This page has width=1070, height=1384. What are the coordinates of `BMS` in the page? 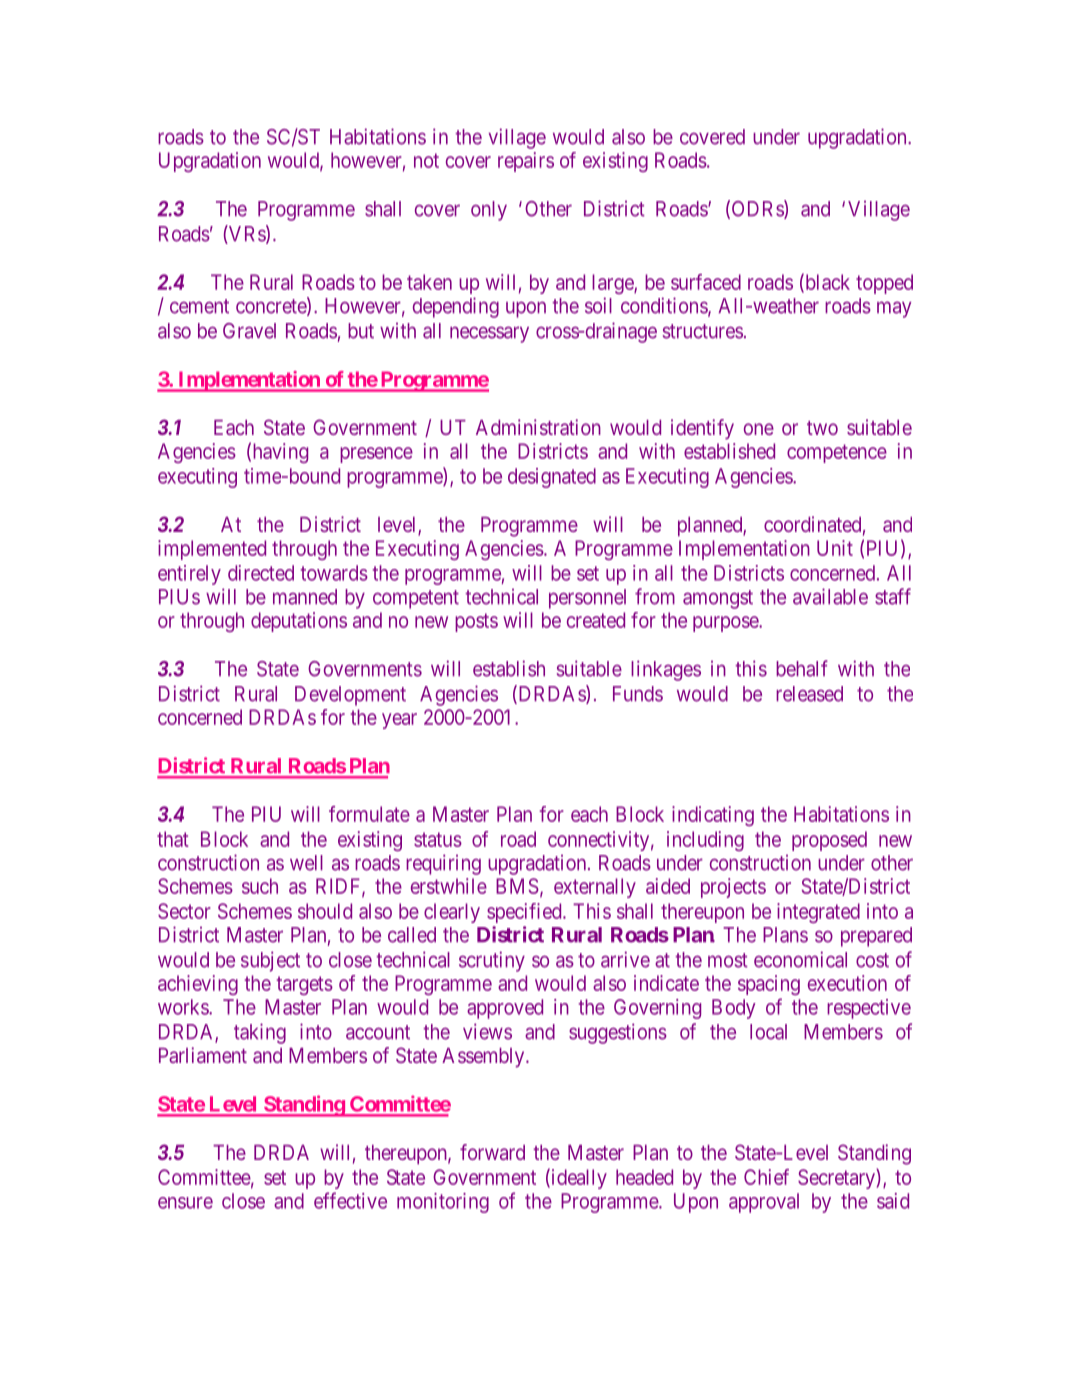 It's located at (517, 886).
